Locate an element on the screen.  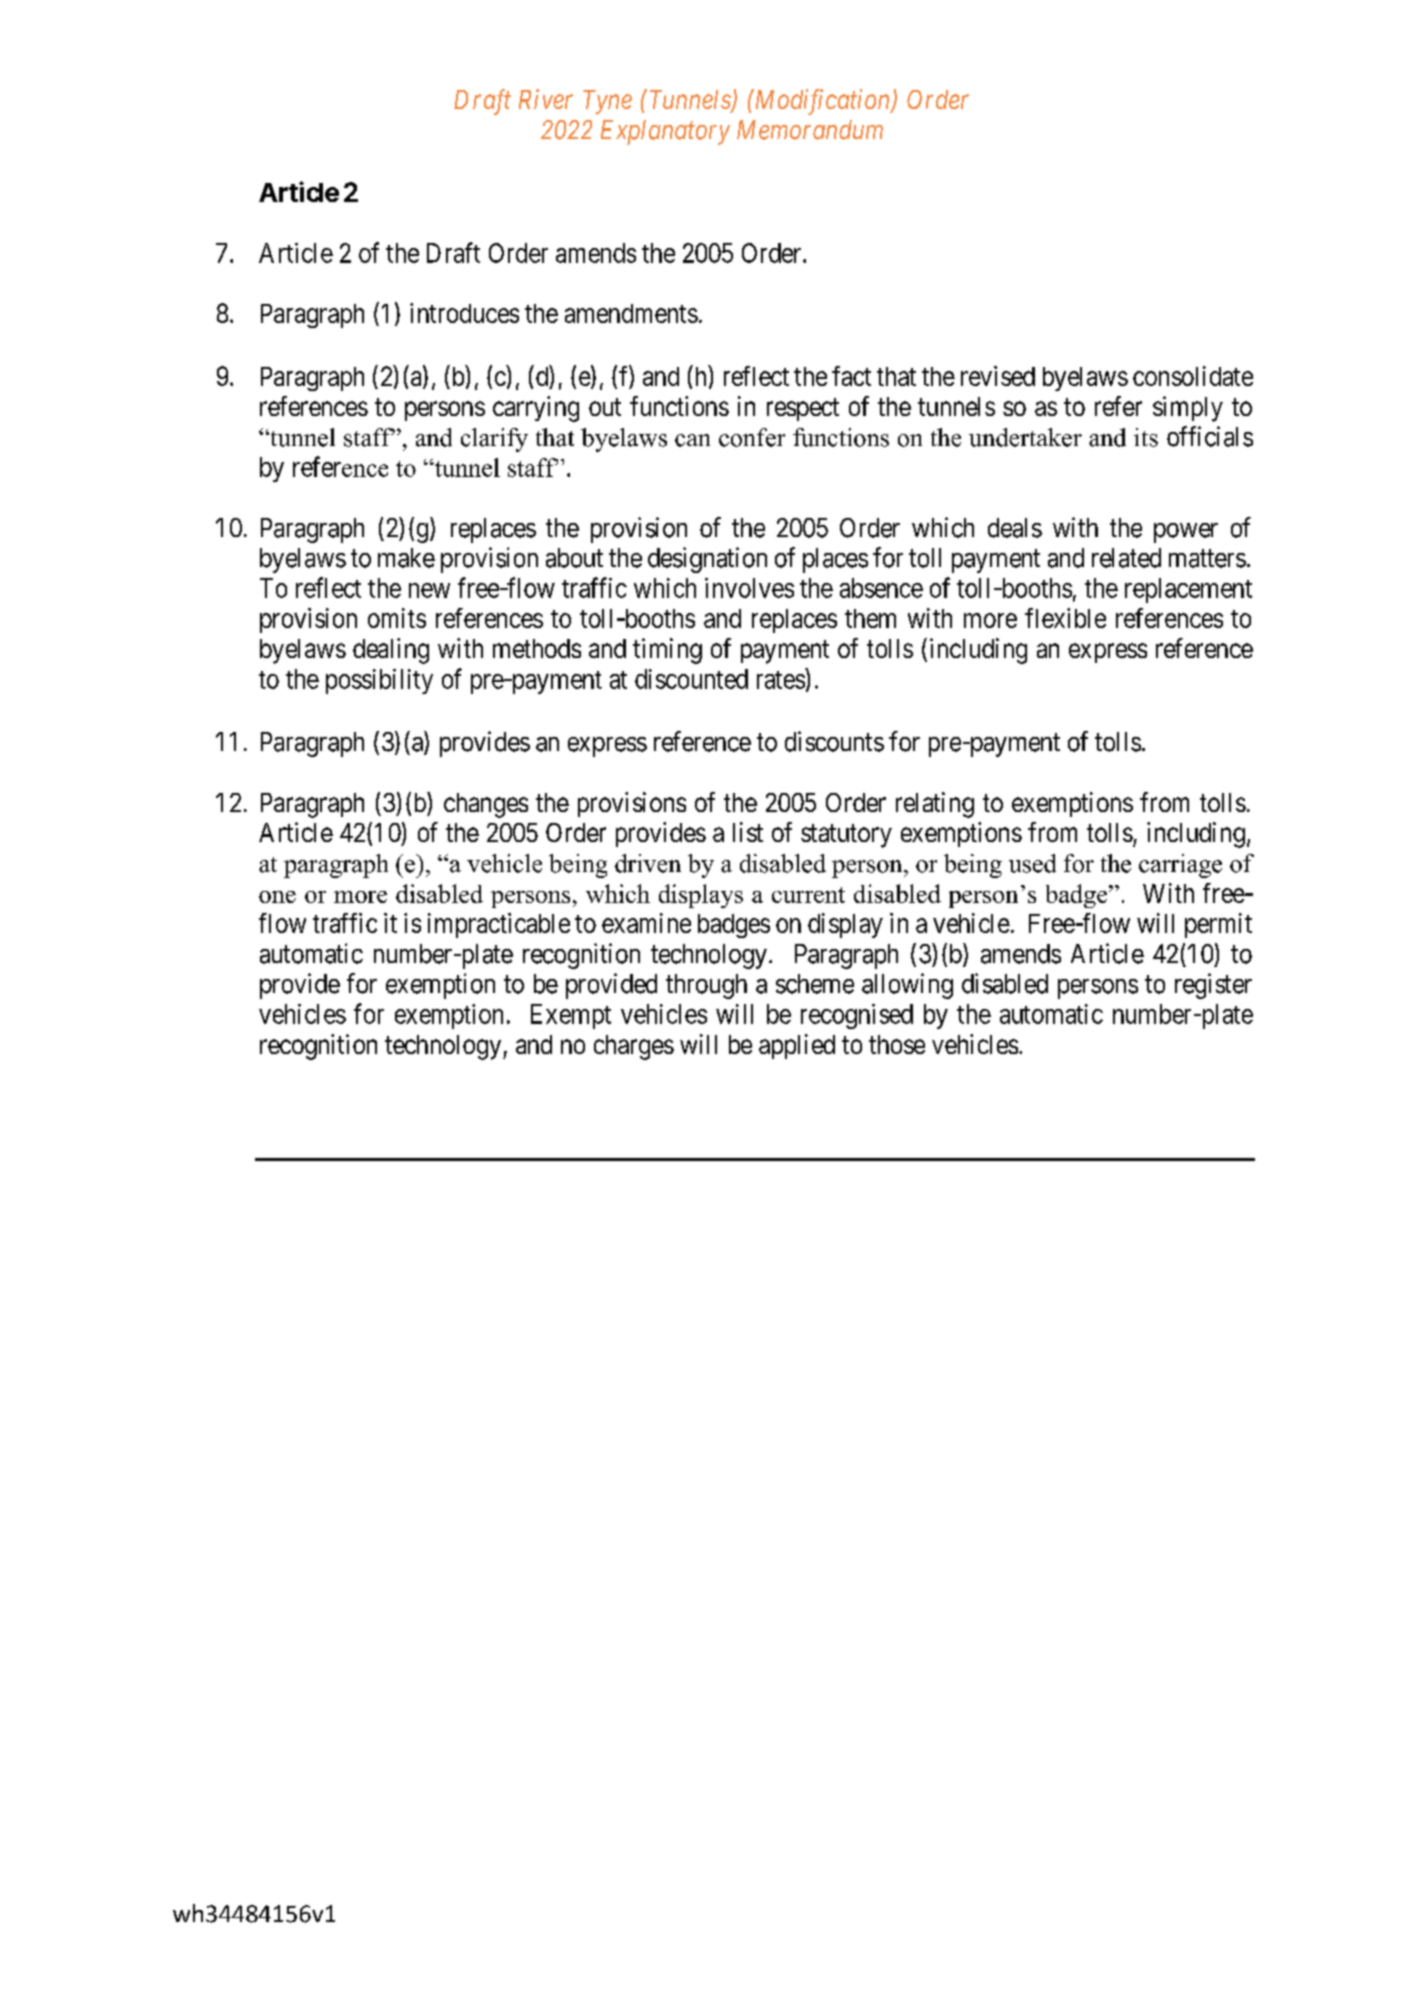
involves is located at coordinates (749, 588).
